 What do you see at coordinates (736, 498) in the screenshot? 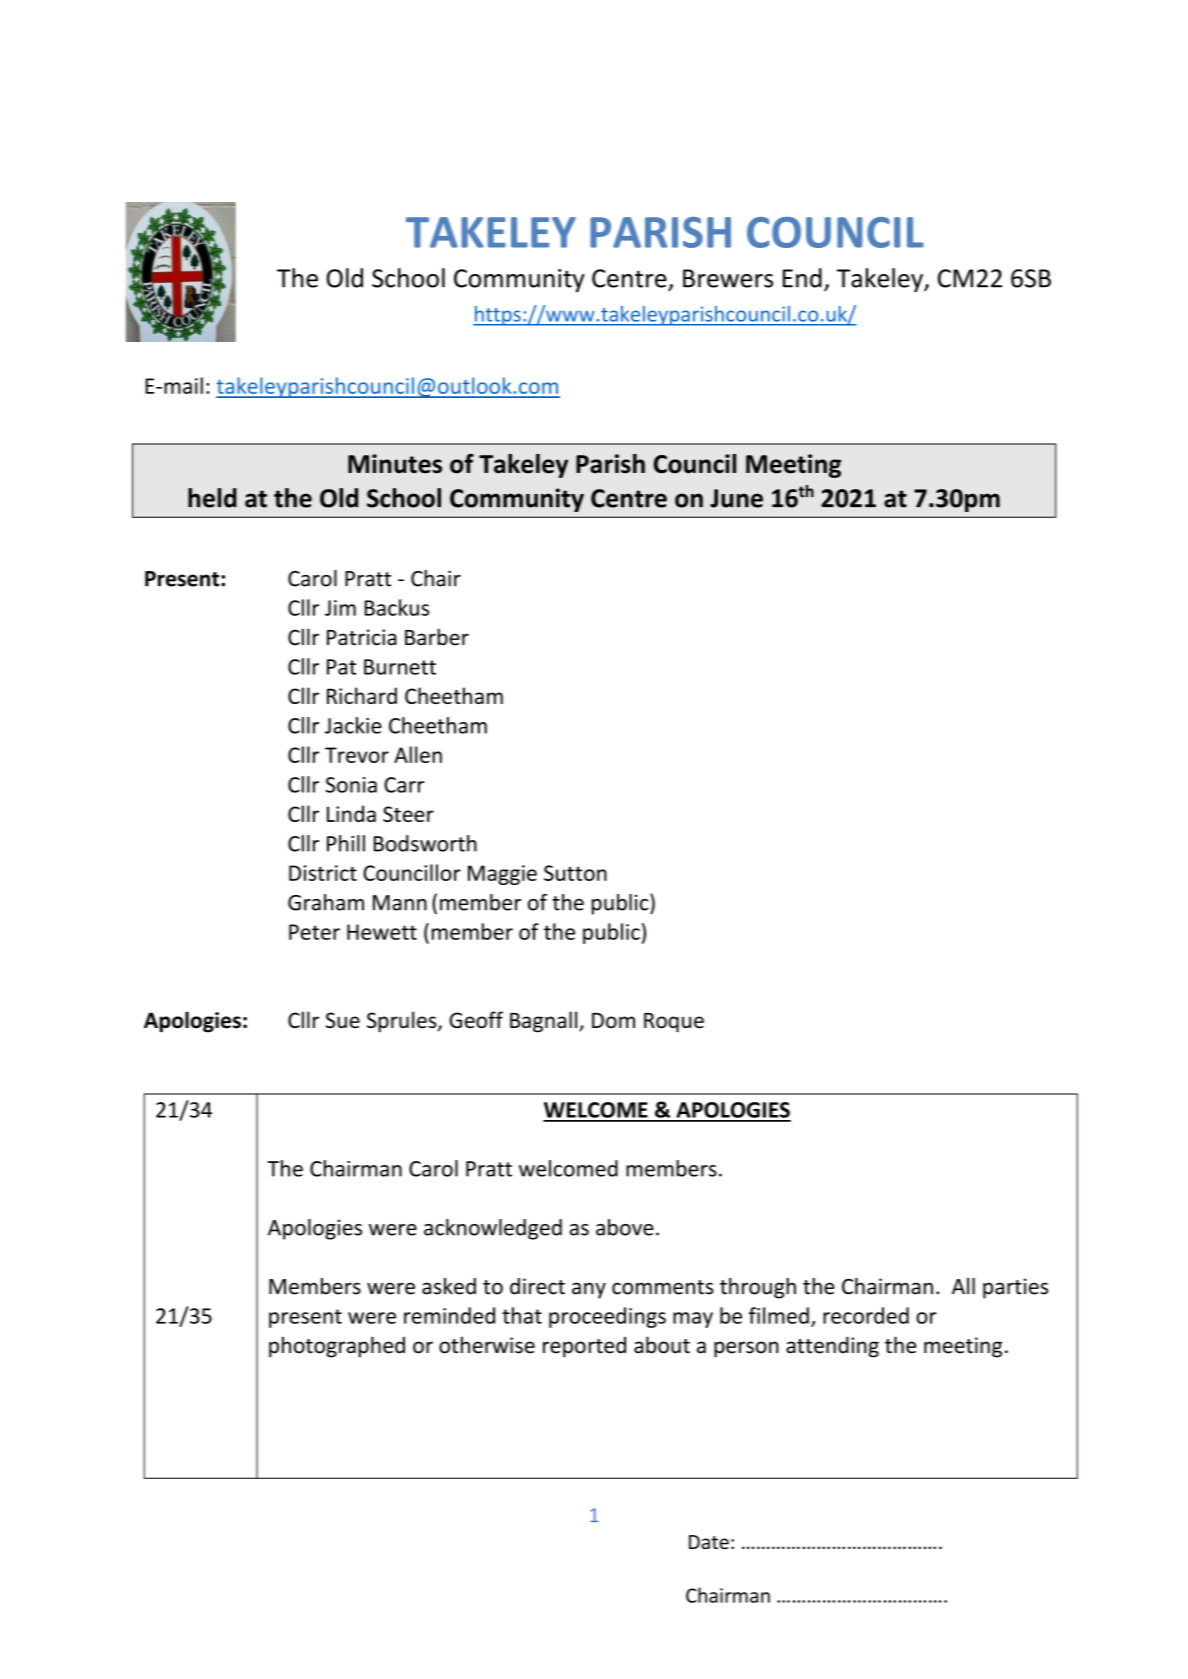
I see `June` at bounding box center [736, 498].
